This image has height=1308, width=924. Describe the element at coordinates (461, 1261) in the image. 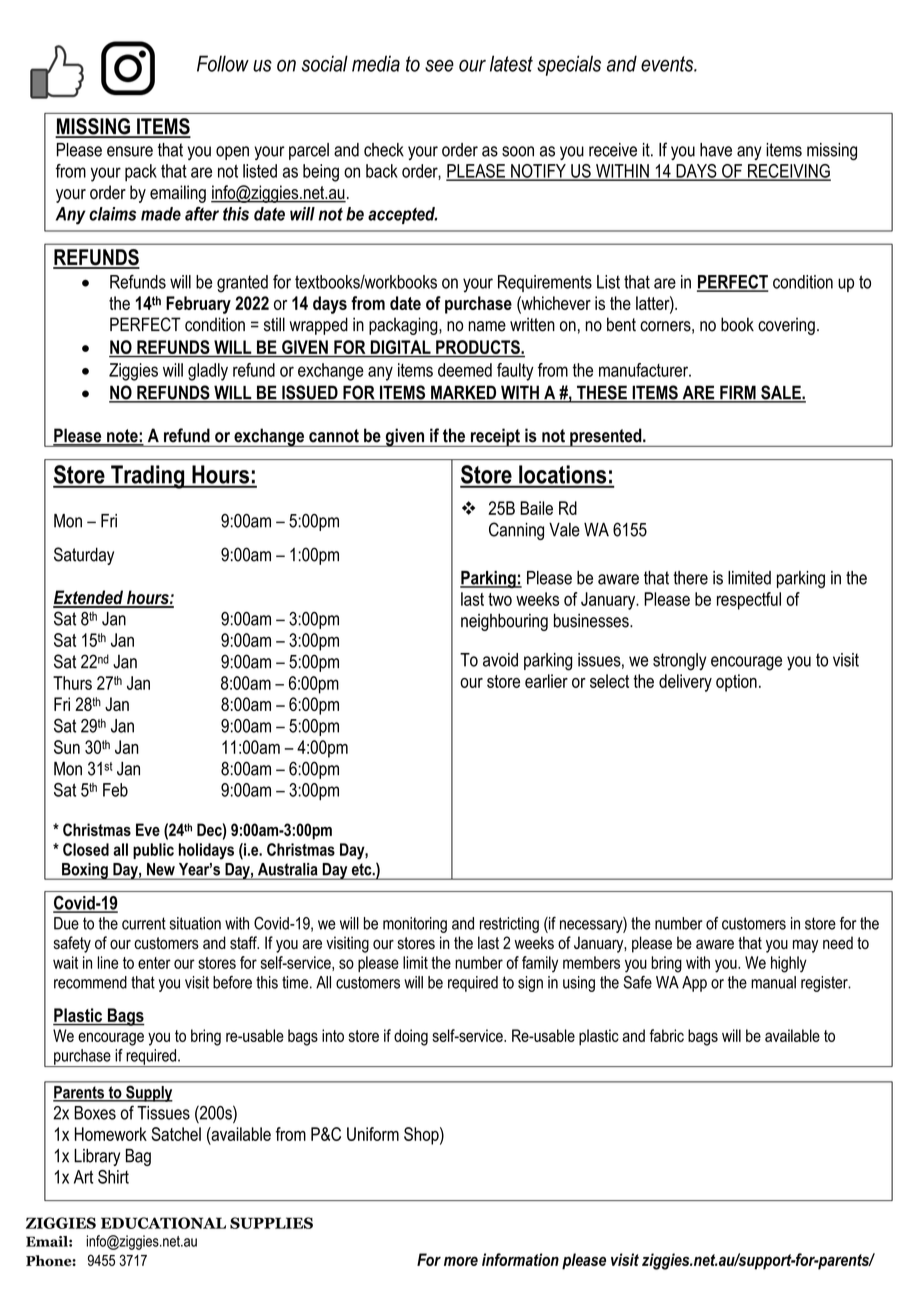

I see `more` at that location.
